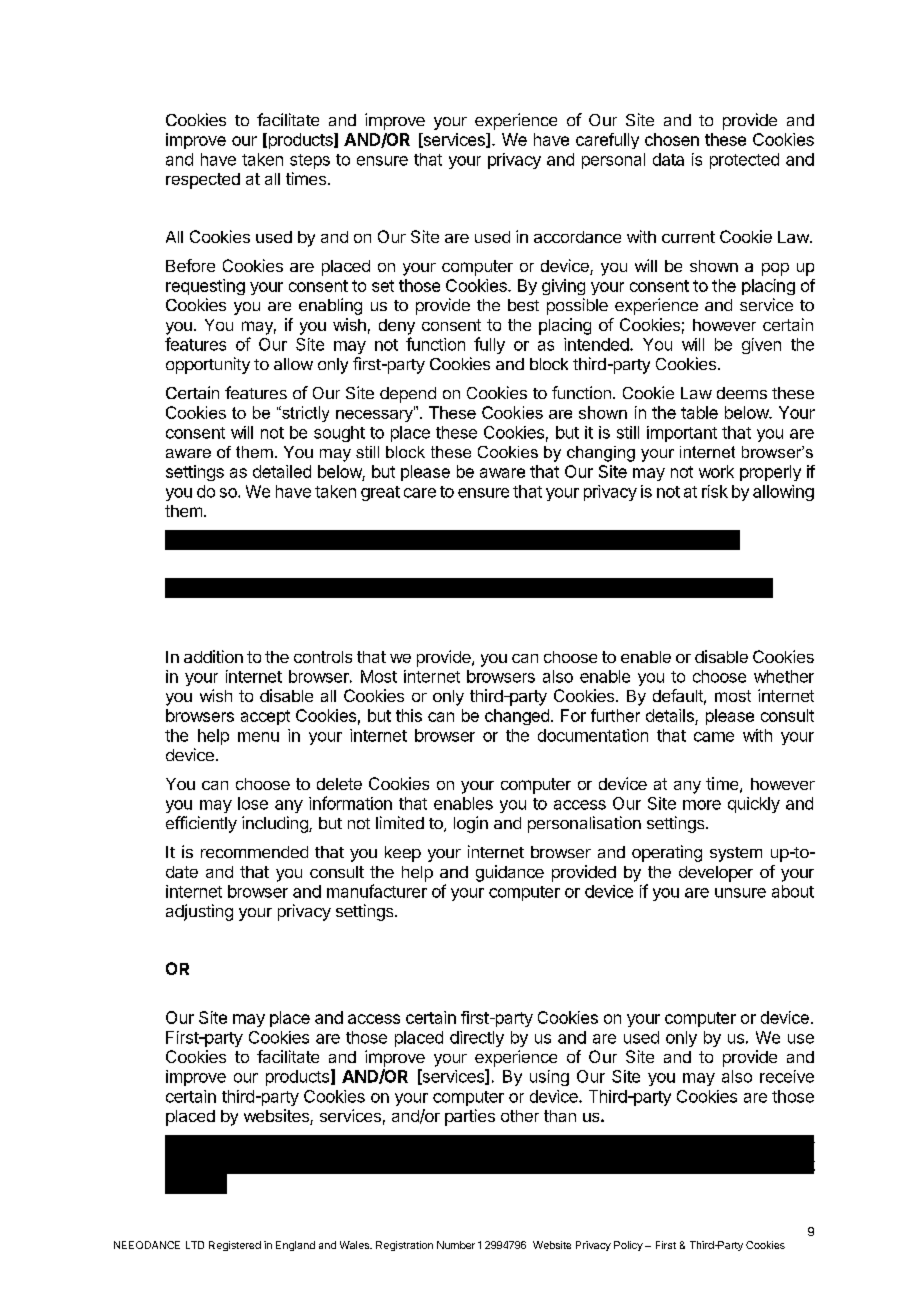 The height and width of the page is (1307, 924). What do you see at coordinates (235, 1246) in the page?
I see `Registered` at bounding box center [235, 1246].
